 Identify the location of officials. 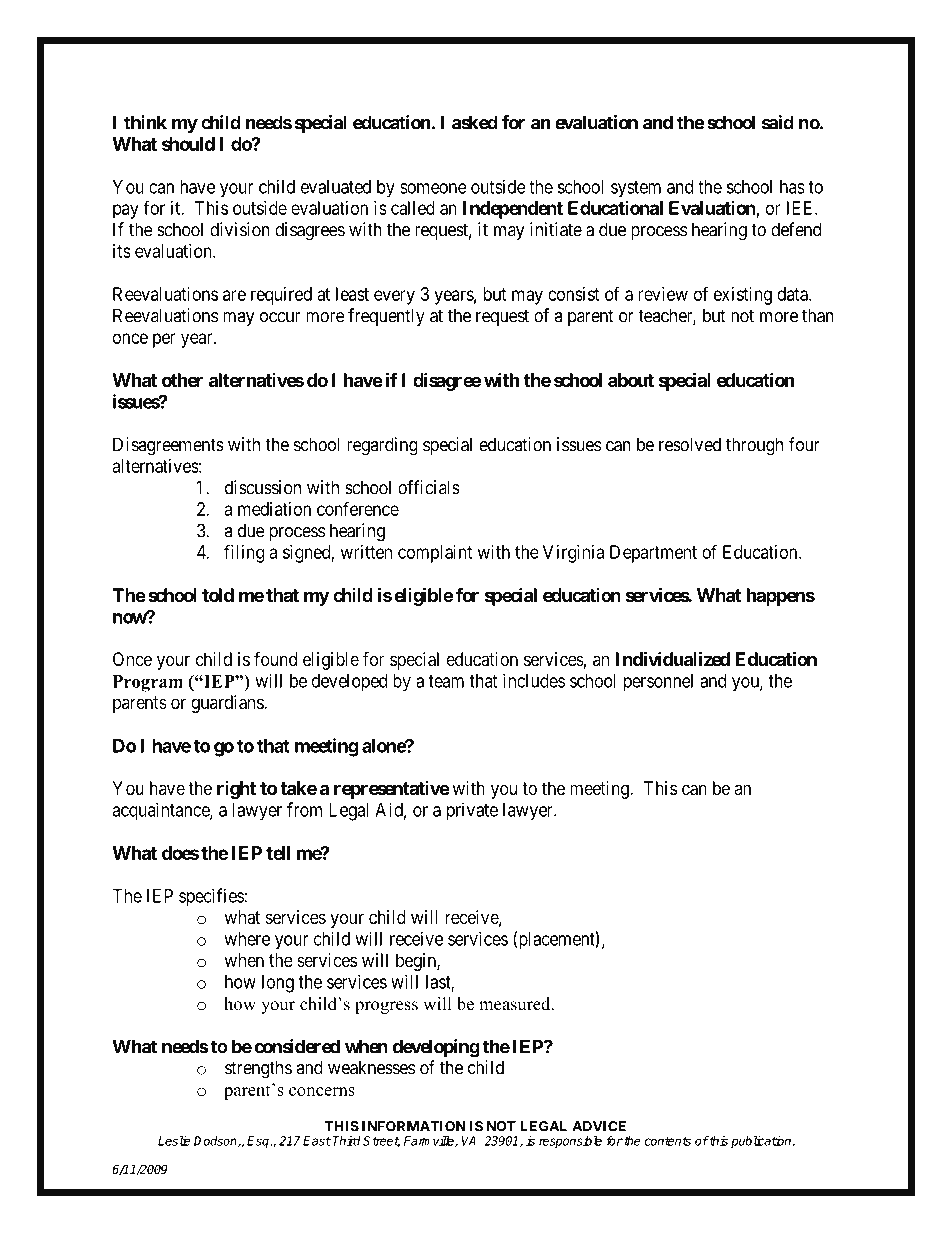
(429, 487).
